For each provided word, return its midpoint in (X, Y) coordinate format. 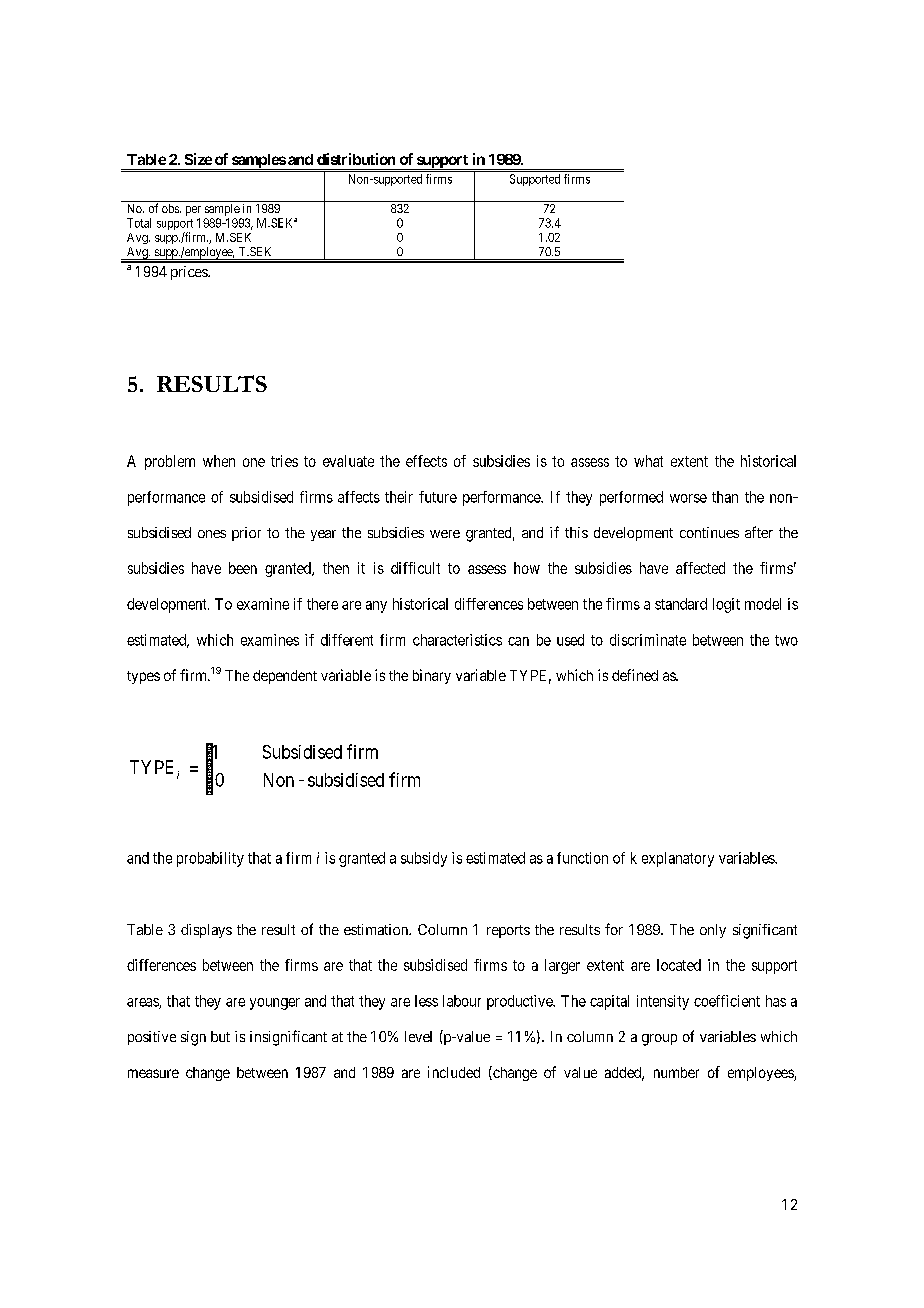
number (676, 1072)
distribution (356, 159)
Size (198, 159)
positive (152, 1038)
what (648, 461)
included (454, 1072)
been (243, 568)
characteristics (457, 640)
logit (726, 605)
